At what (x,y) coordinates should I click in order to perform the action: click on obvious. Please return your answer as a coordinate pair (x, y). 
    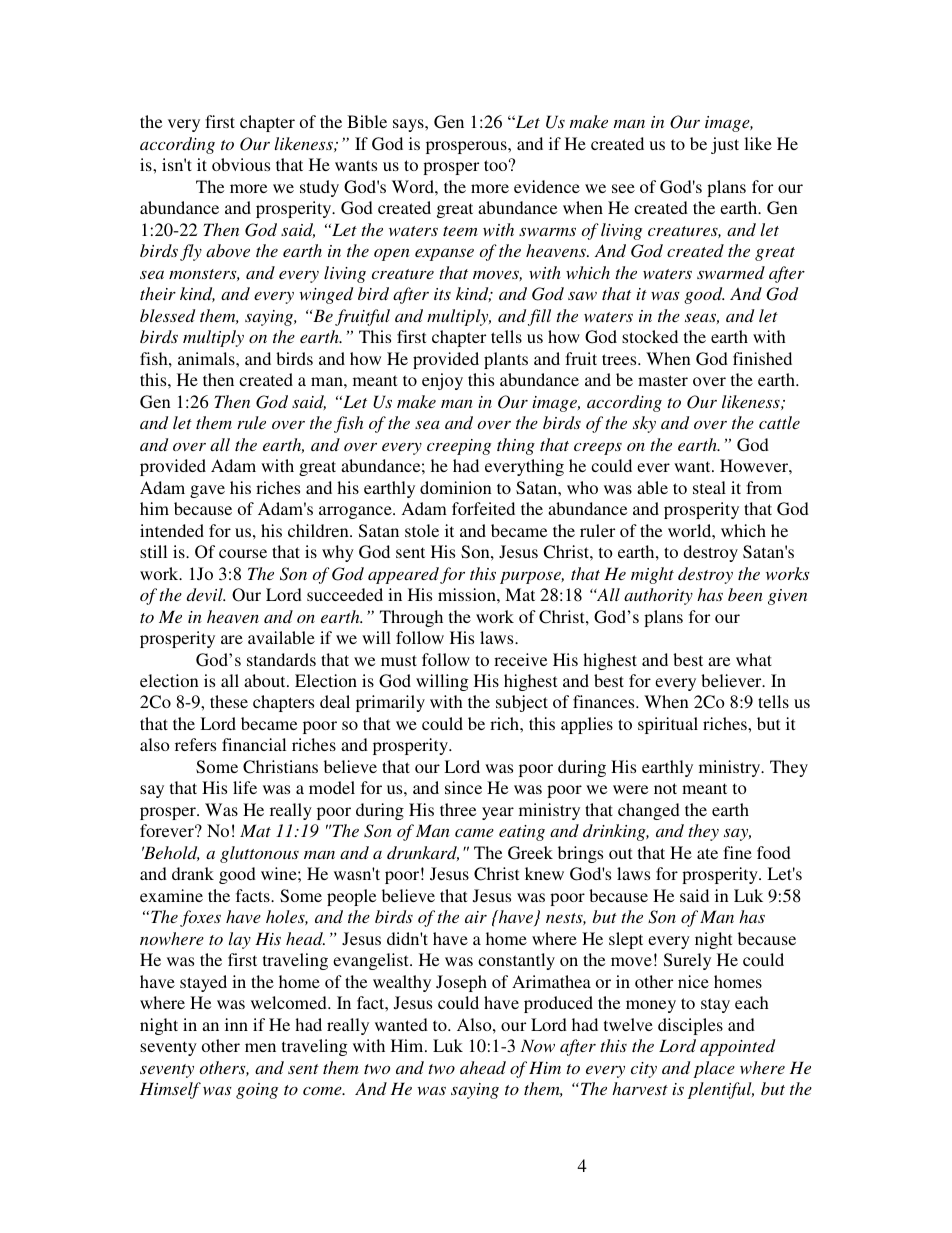
    Looking at the image, I should click on (241, 164).
